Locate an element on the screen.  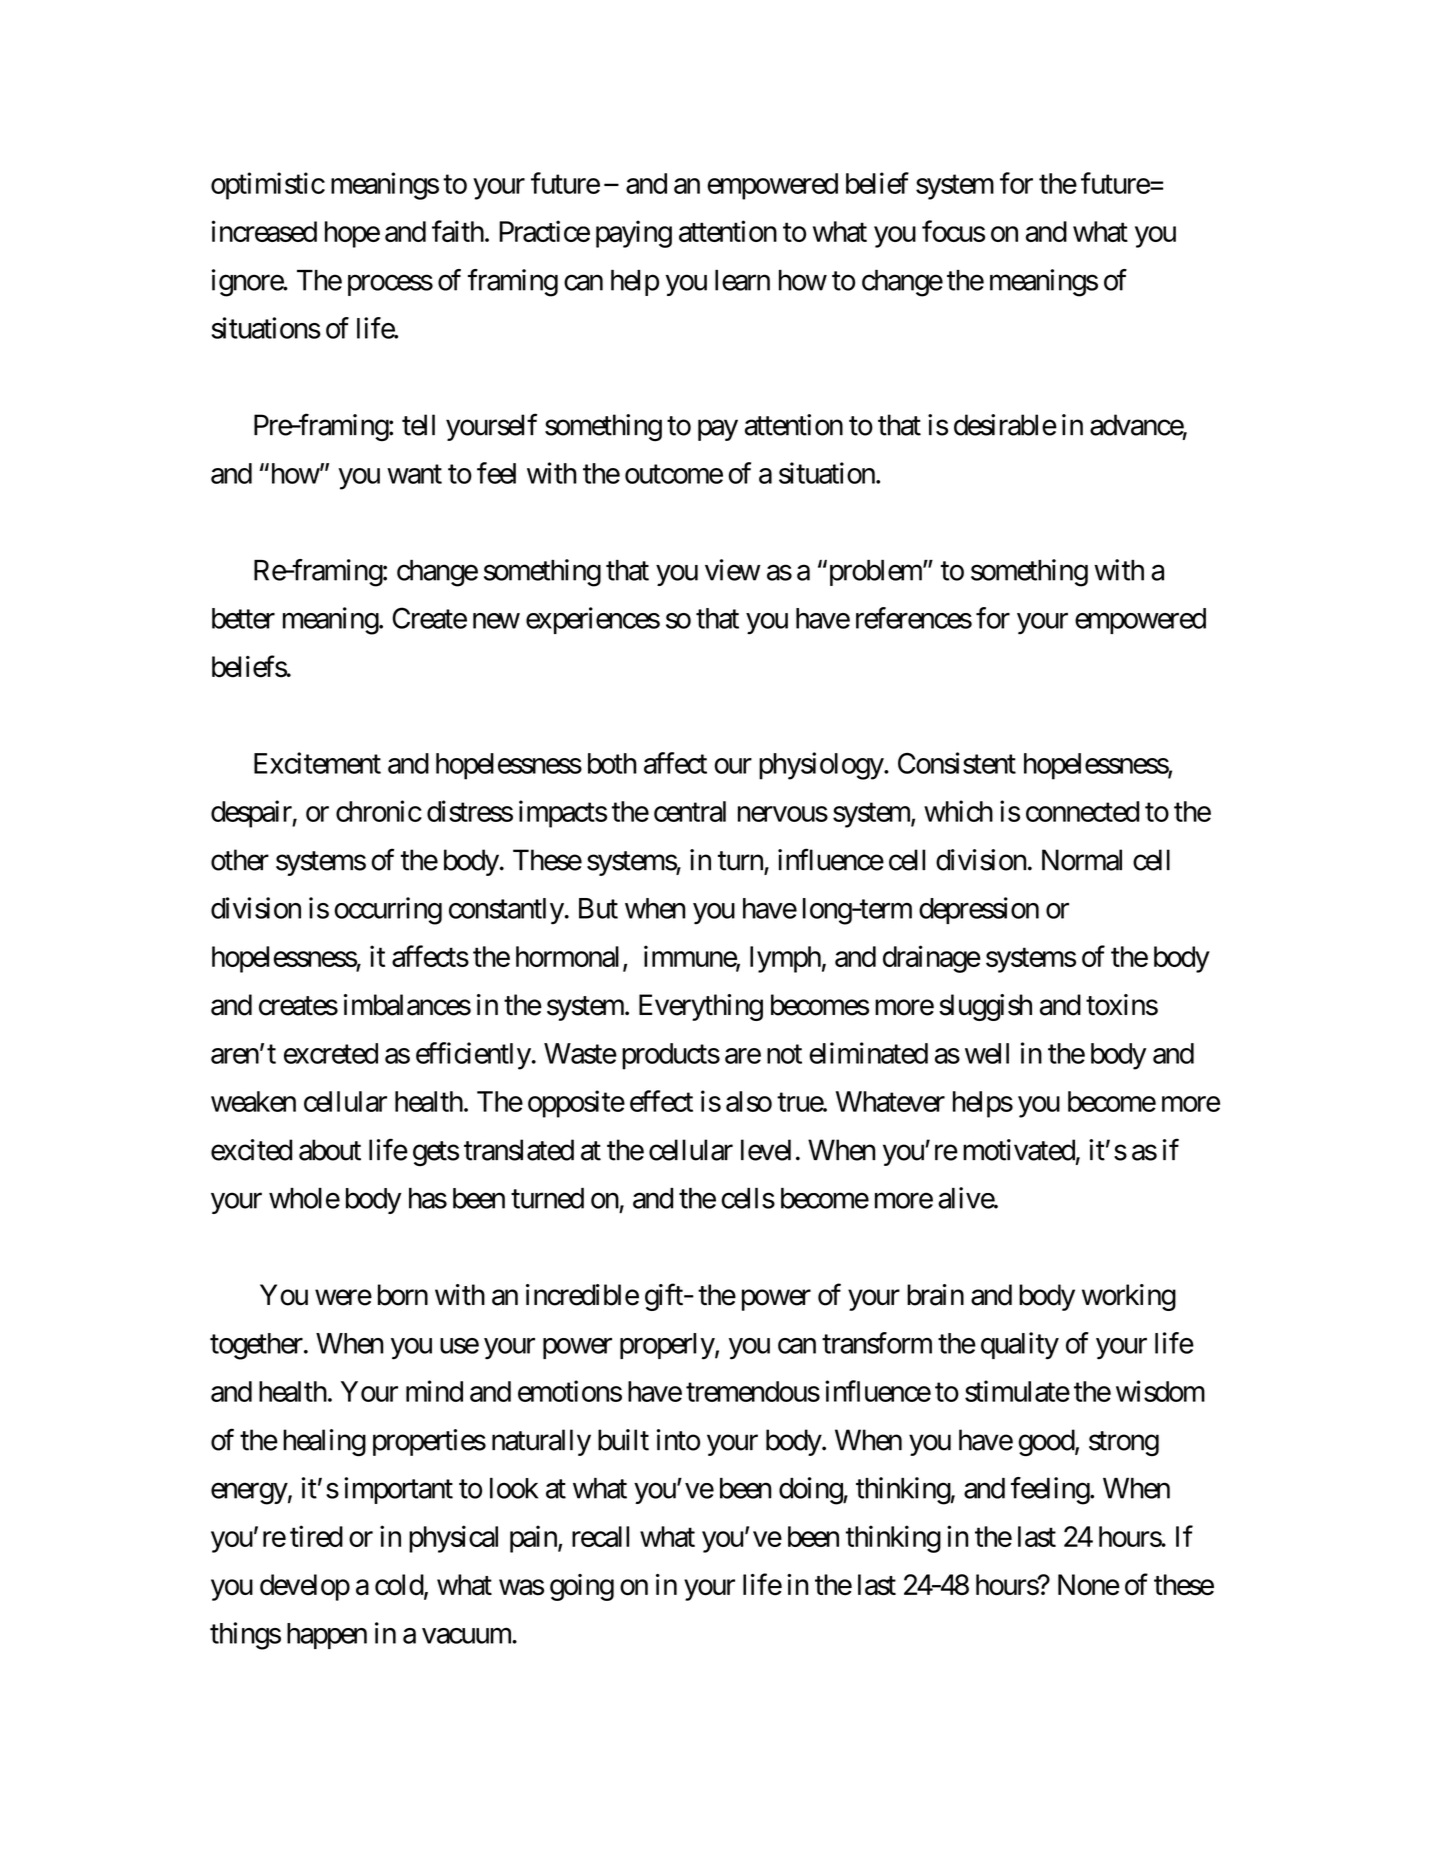
about is located at coordinates (330, 1150).
